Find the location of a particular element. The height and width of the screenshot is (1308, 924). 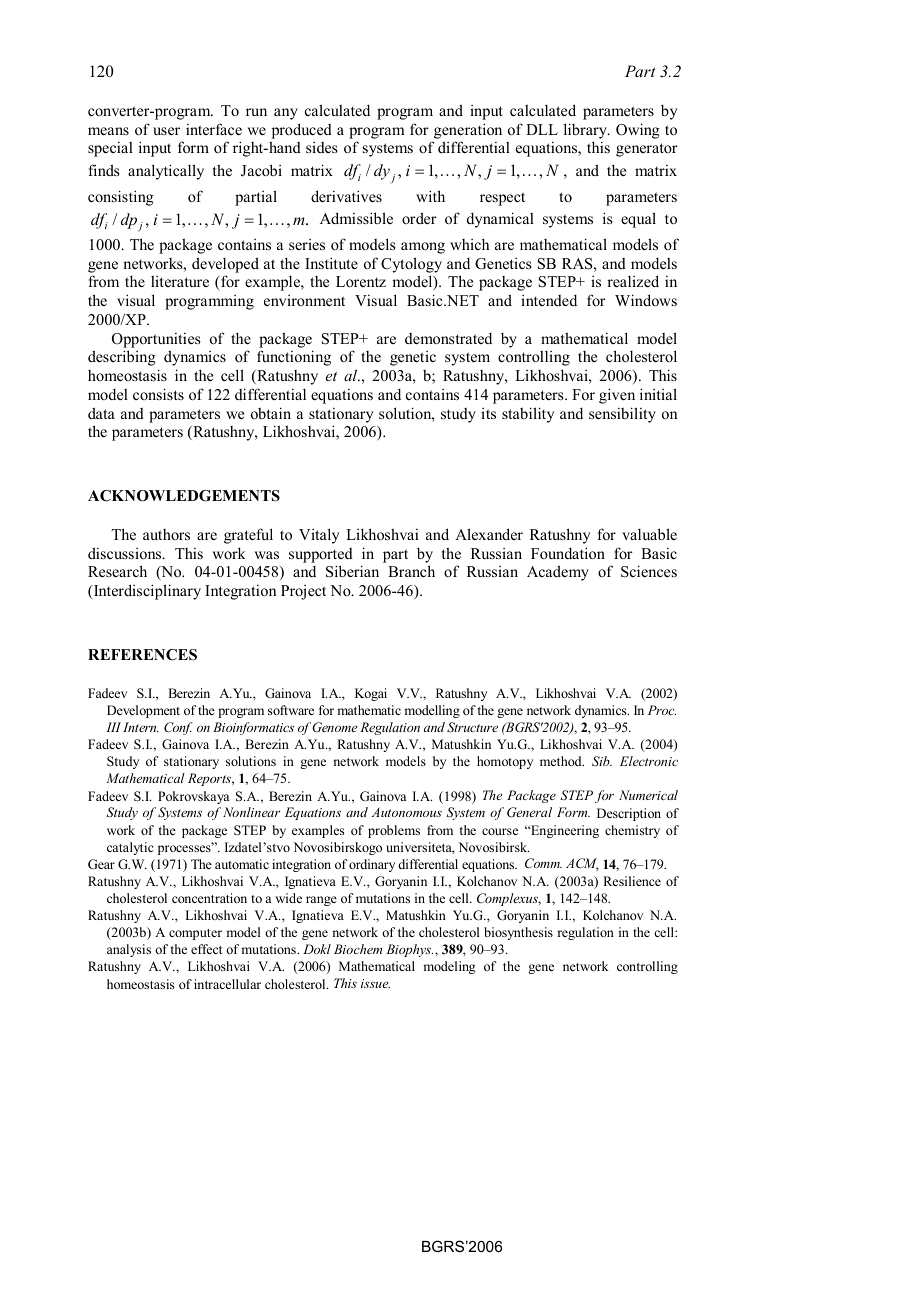

library is located at coordinates (586, 131).
